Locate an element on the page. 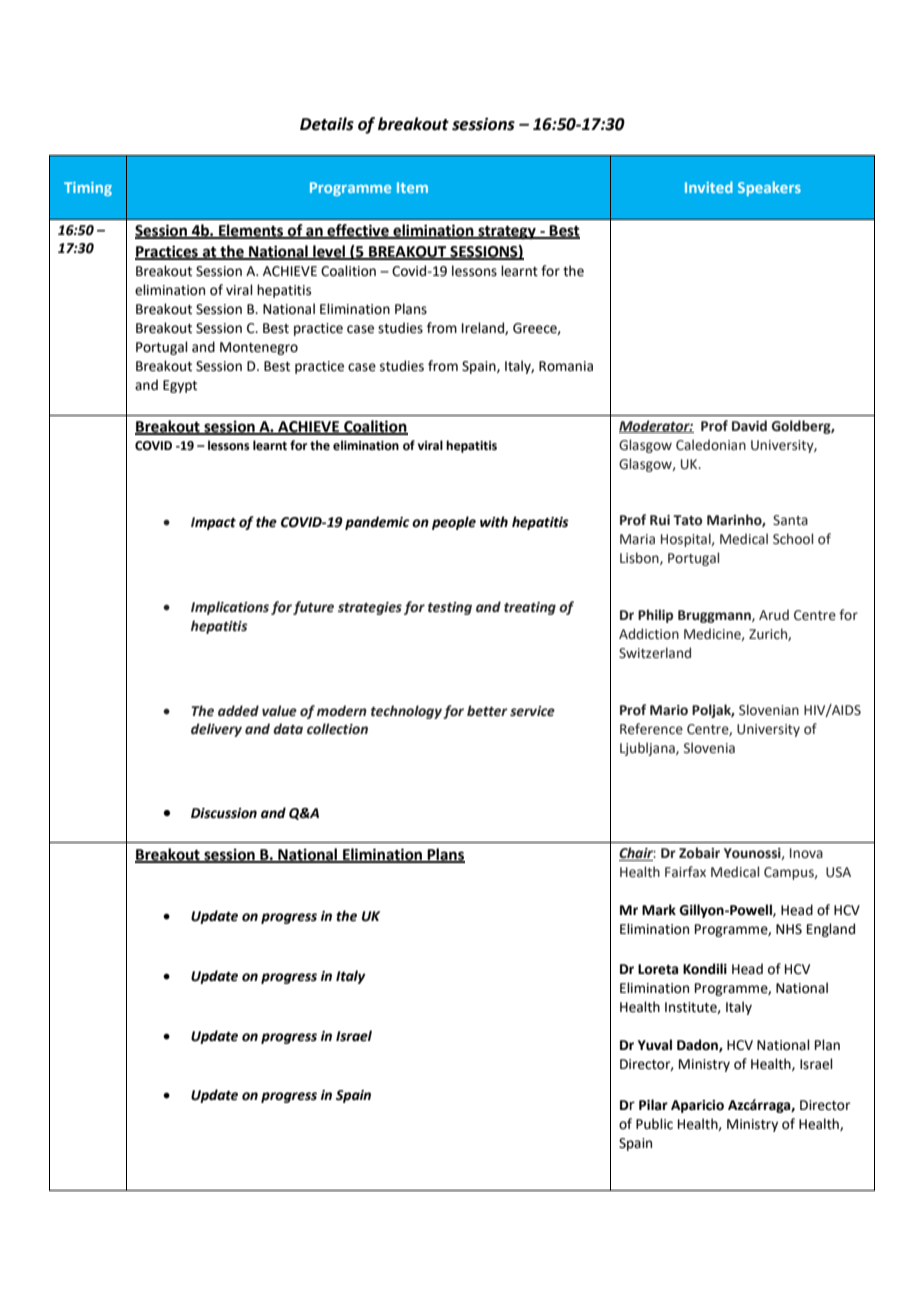 Image resolution: width=924 pixels, height=1308 pixels. Chair is located at coordinates (637, 854).
